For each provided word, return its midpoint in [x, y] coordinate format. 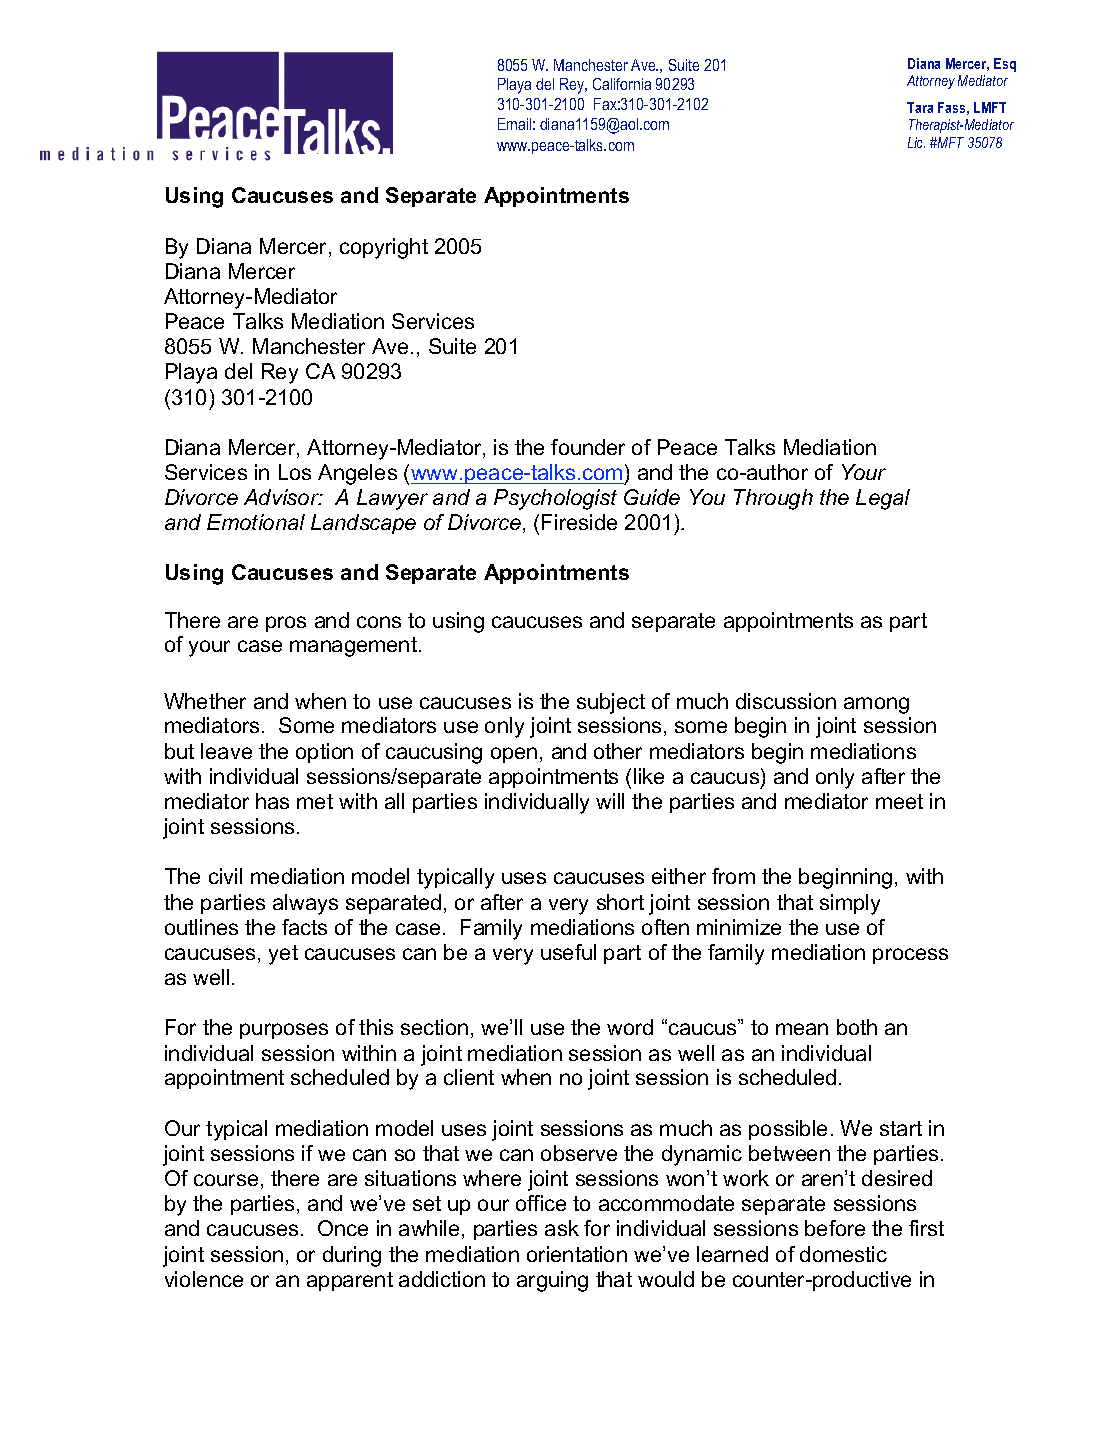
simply [850, 904]
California [622, 84]
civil [225, 876]
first [926, 1228]
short [620, 902]
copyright [384, 248]
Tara [920, 107]
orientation [577, 1254]
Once [343, 1228]
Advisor [283, 497]
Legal [883, 499]
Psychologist [555, 499]
